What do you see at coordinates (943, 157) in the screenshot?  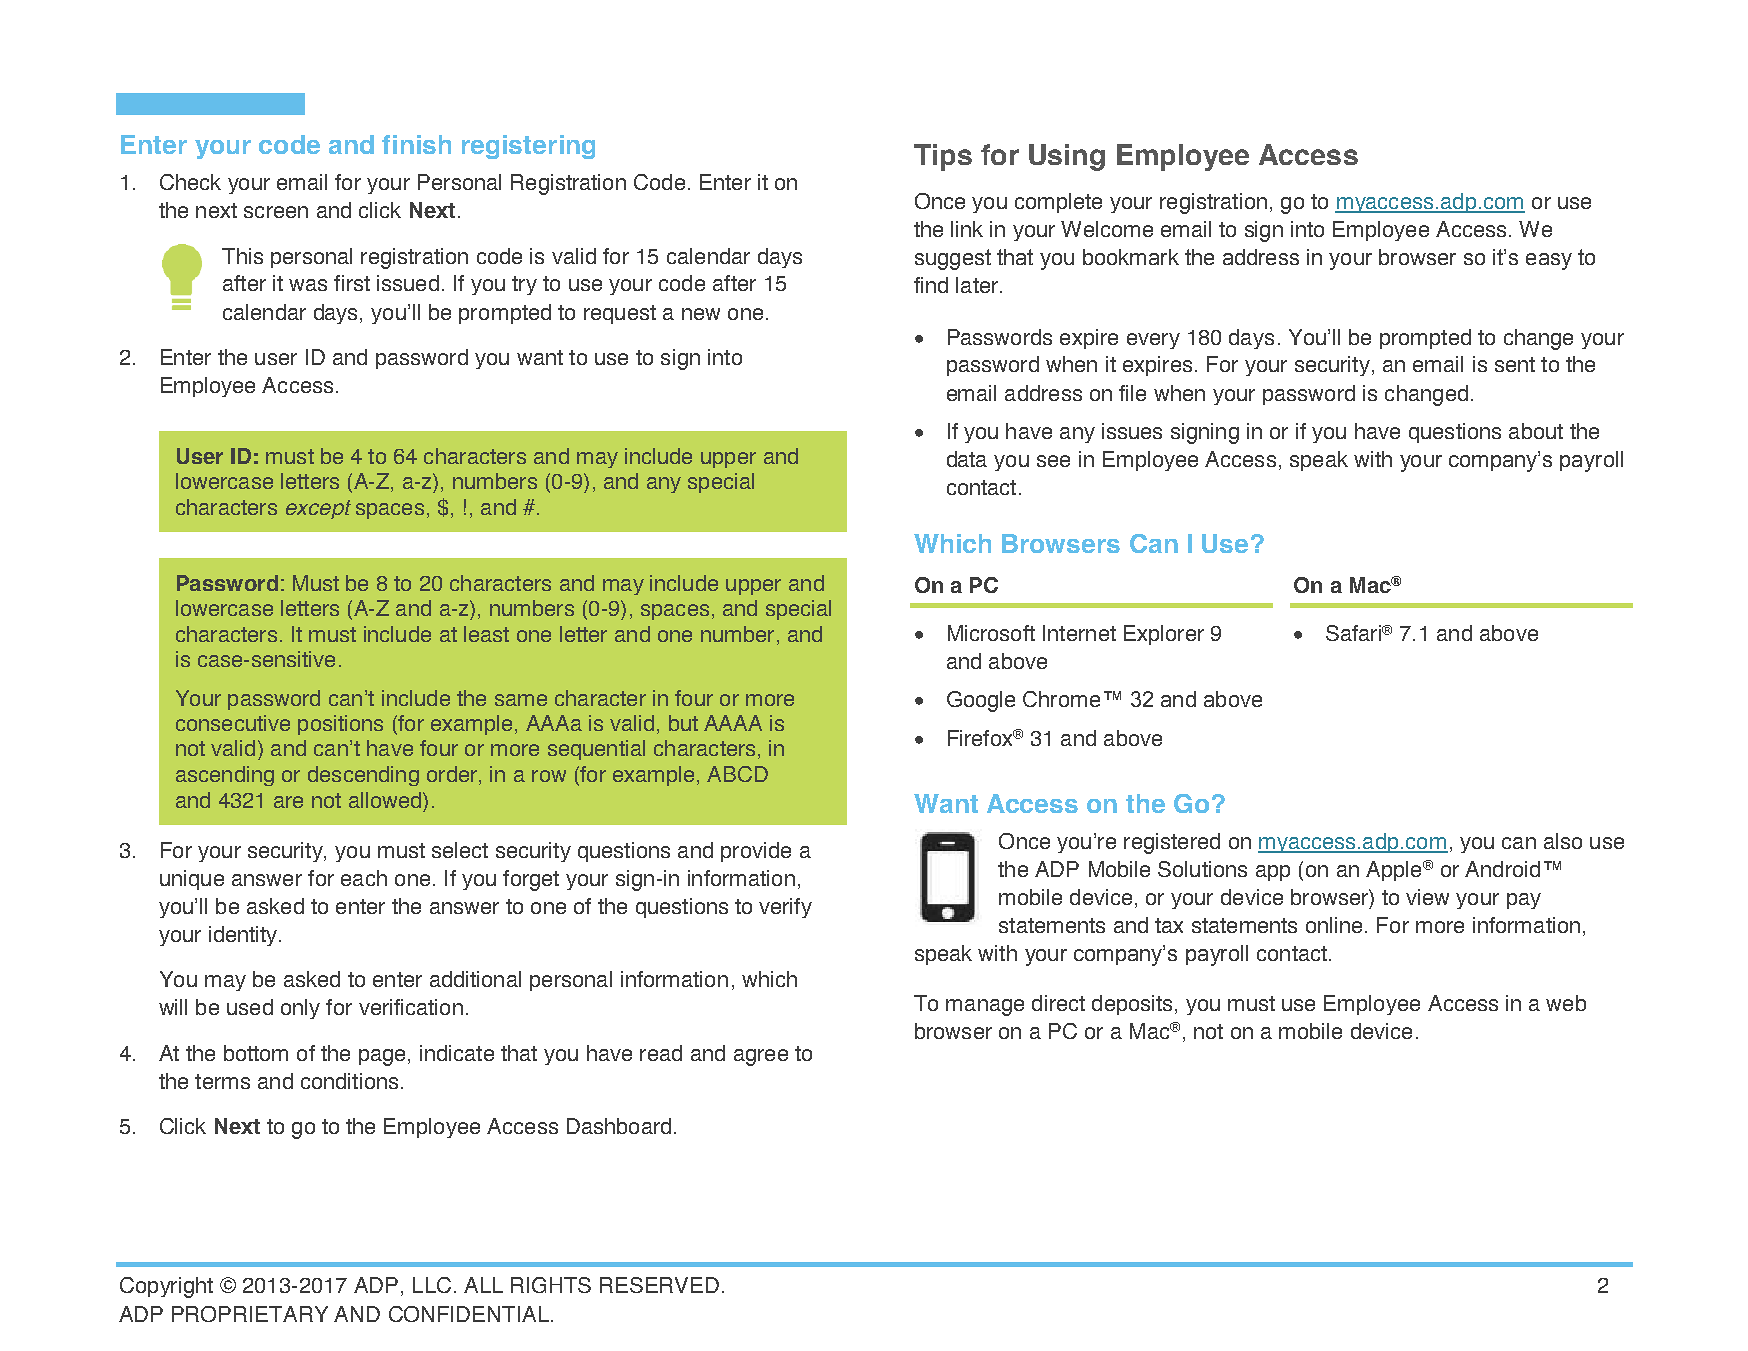 I see `Tips` at bounding box center [943, 157].
